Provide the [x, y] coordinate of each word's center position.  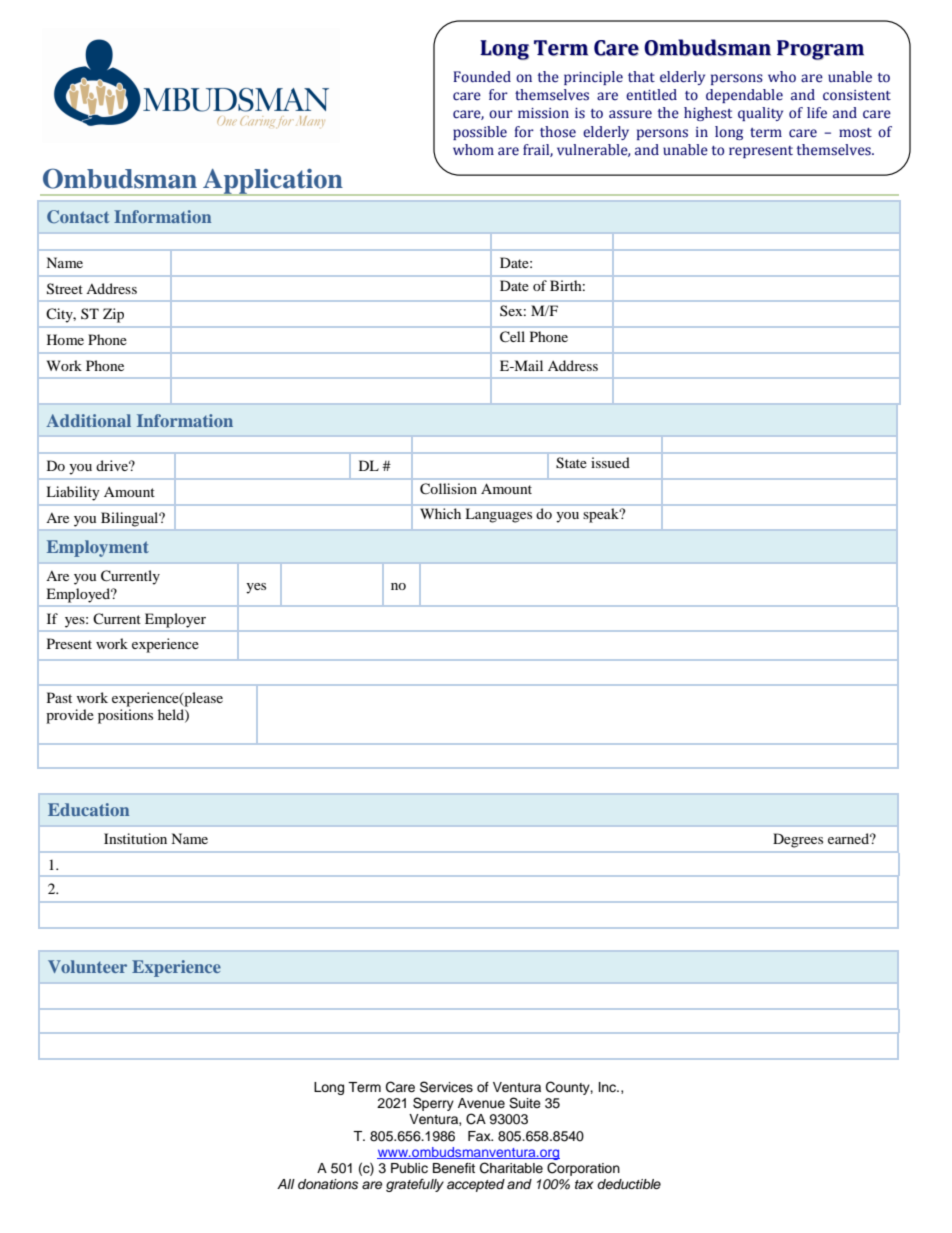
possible [480, 133]
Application [273, 182]
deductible [629, 1184]
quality [760, 114]
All [286, 1184]
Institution [135, 838]
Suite [525, 1103]
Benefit [454, 1168]
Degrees [798, 840]
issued [610, 462]
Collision [448, 489]
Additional [88, 420]
